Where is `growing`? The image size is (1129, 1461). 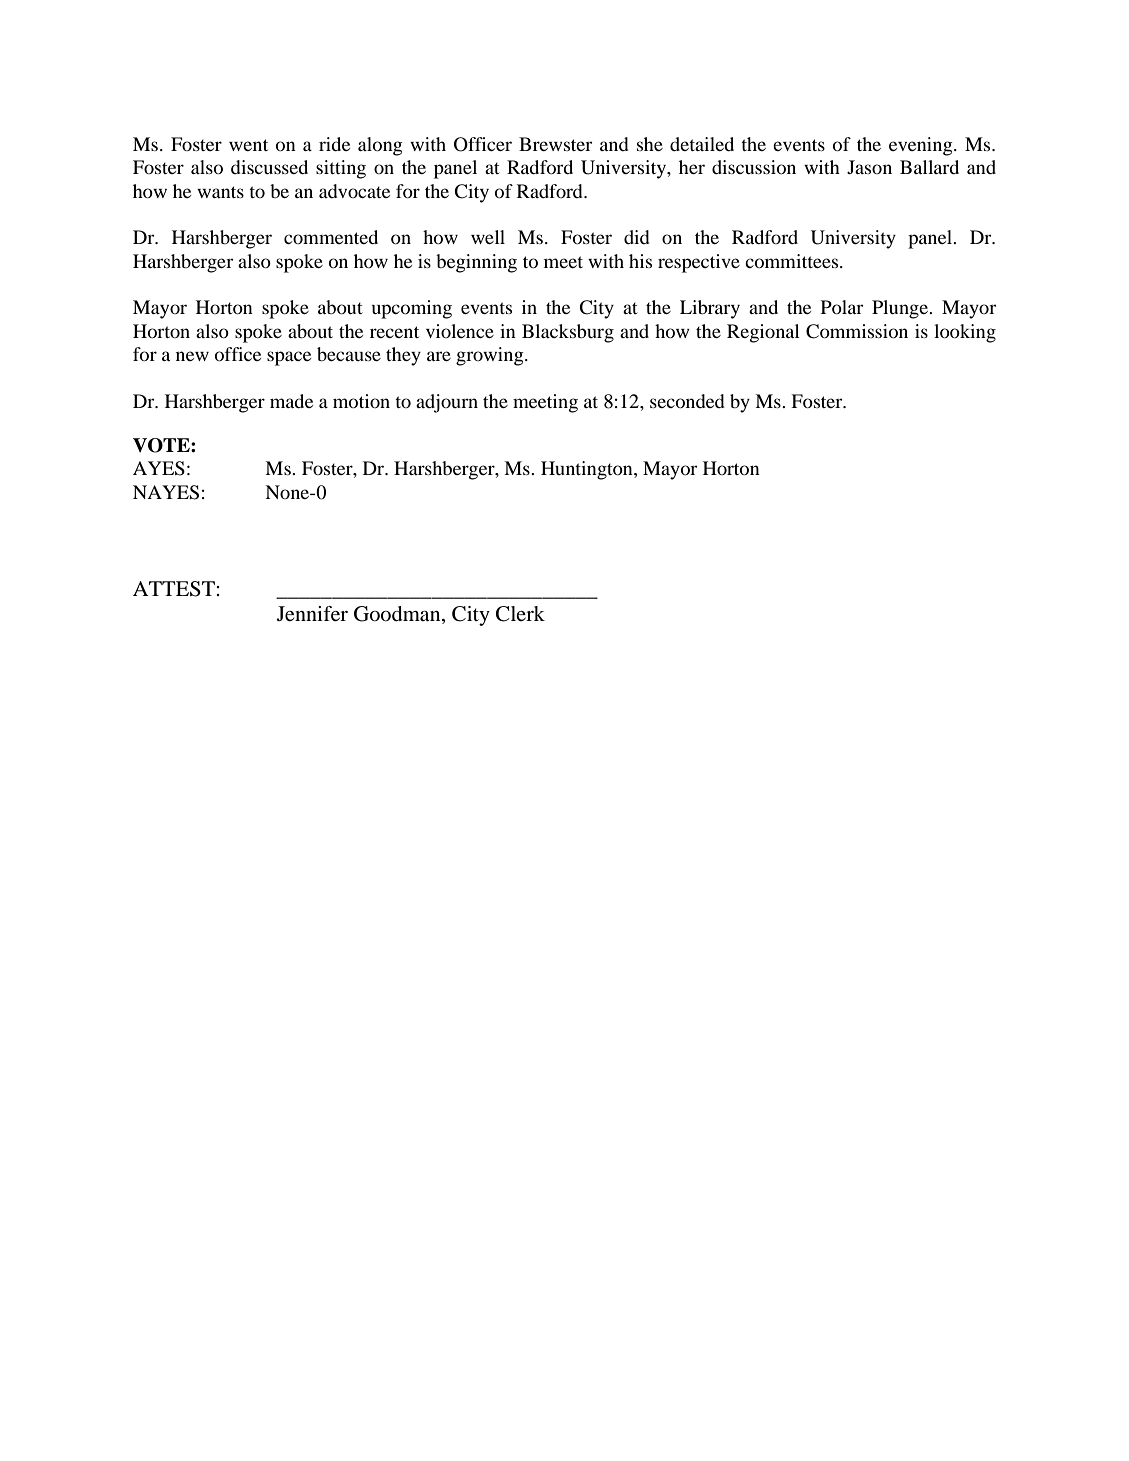 growing is located at coordinates (491, 356).
